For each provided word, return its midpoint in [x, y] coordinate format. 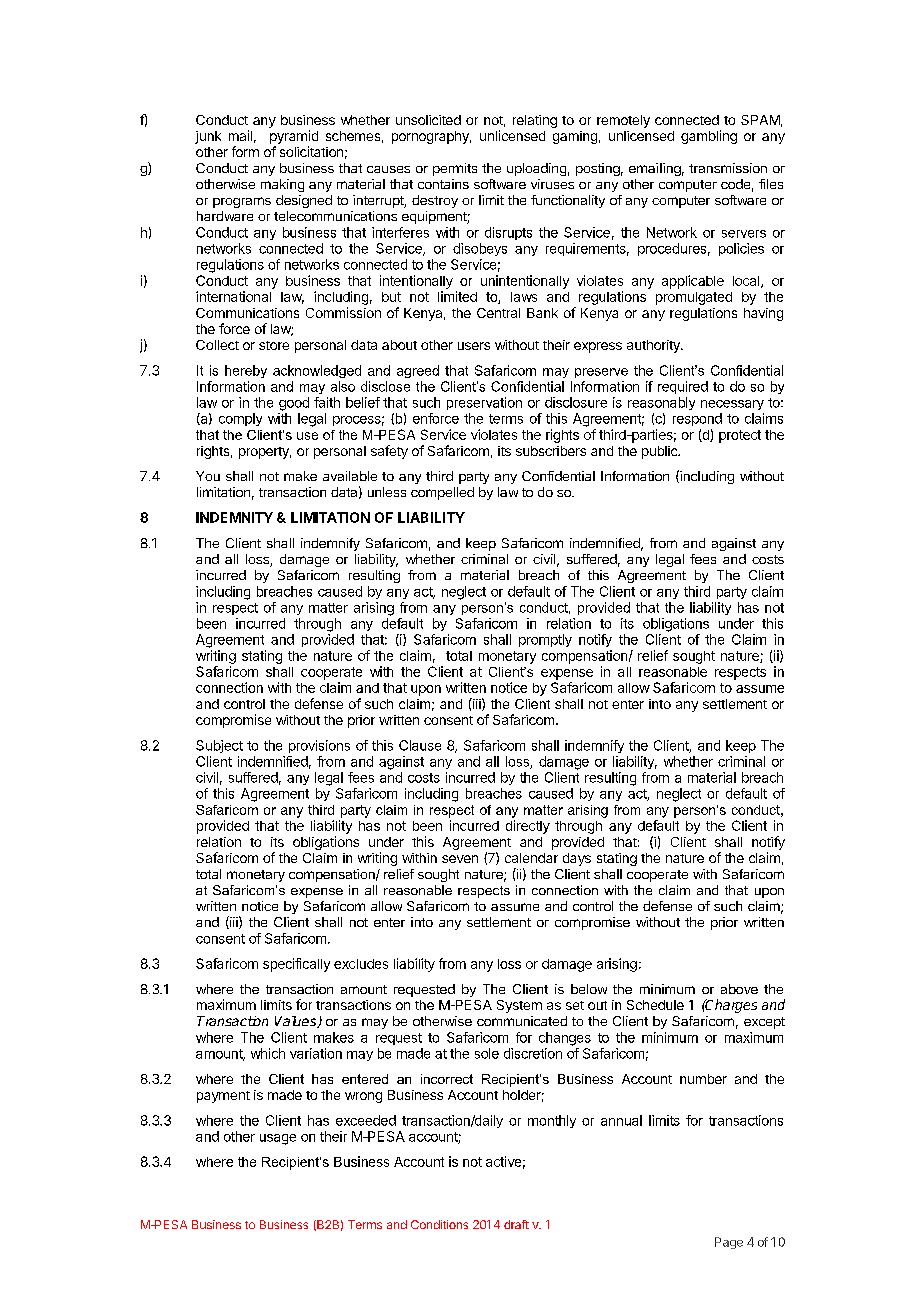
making [282, 185]
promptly [545, 640]
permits [455, 169]
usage [278, 1139]
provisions [319, 746]
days [577, 859]
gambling [709, 137]
